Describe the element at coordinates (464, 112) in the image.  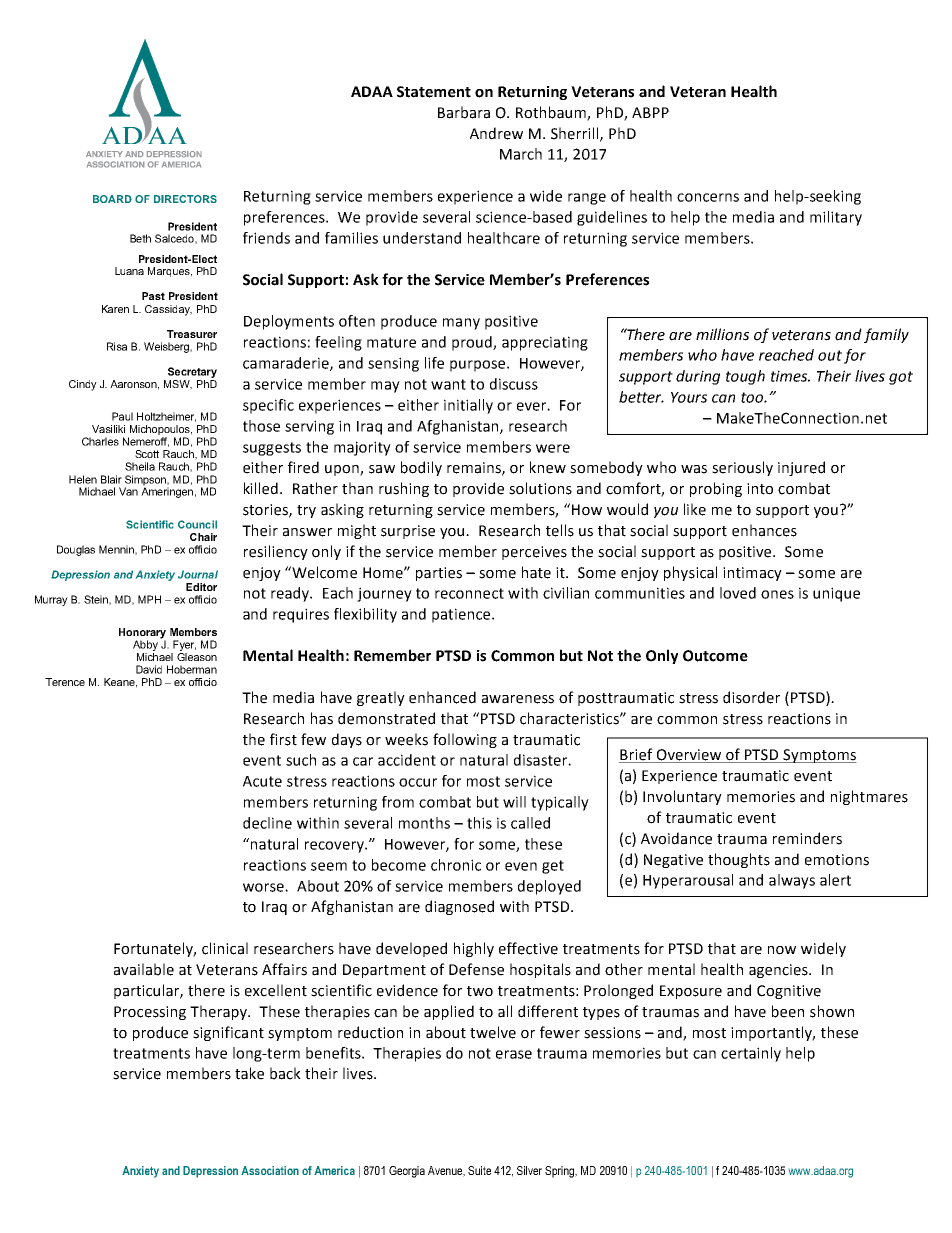
I see `Barbara` at that location.
